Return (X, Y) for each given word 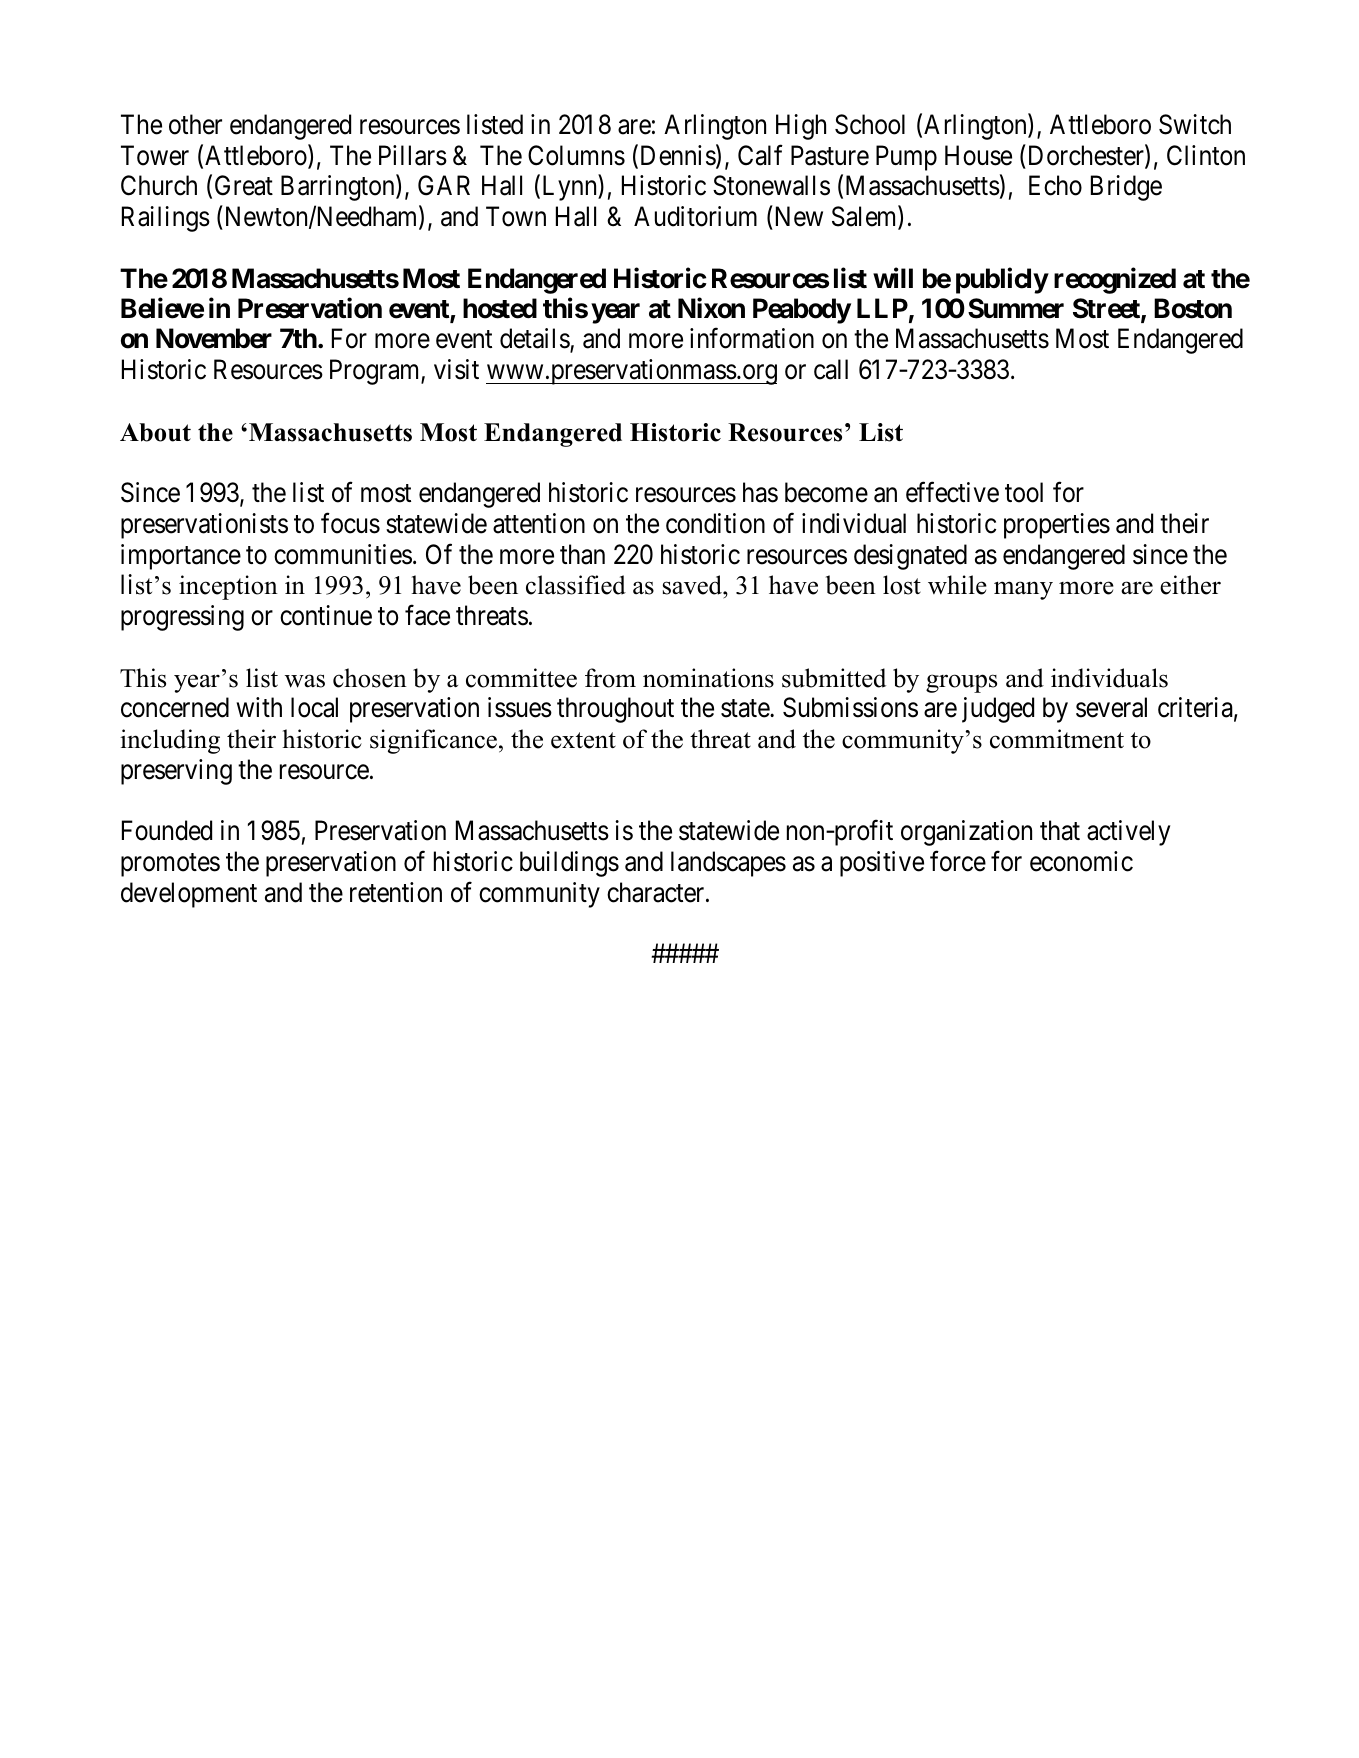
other (195, 124)
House (978, 155)
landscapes (728, 864)
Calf (760, 155)
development (189, 895)
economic (1081, 861)
